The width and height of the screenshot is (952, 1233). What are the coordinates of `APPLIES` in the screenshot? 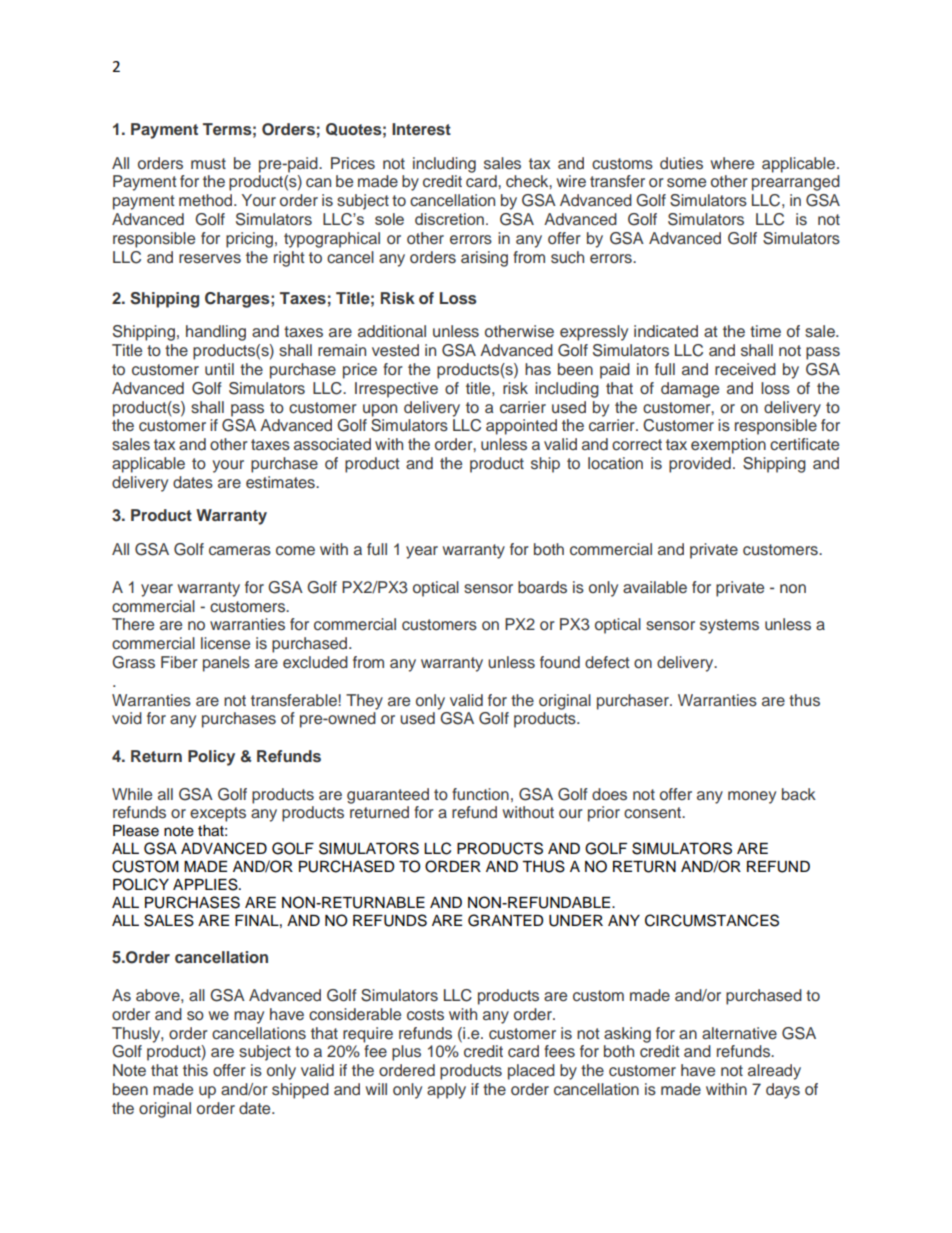 It's located at (206, 884).
